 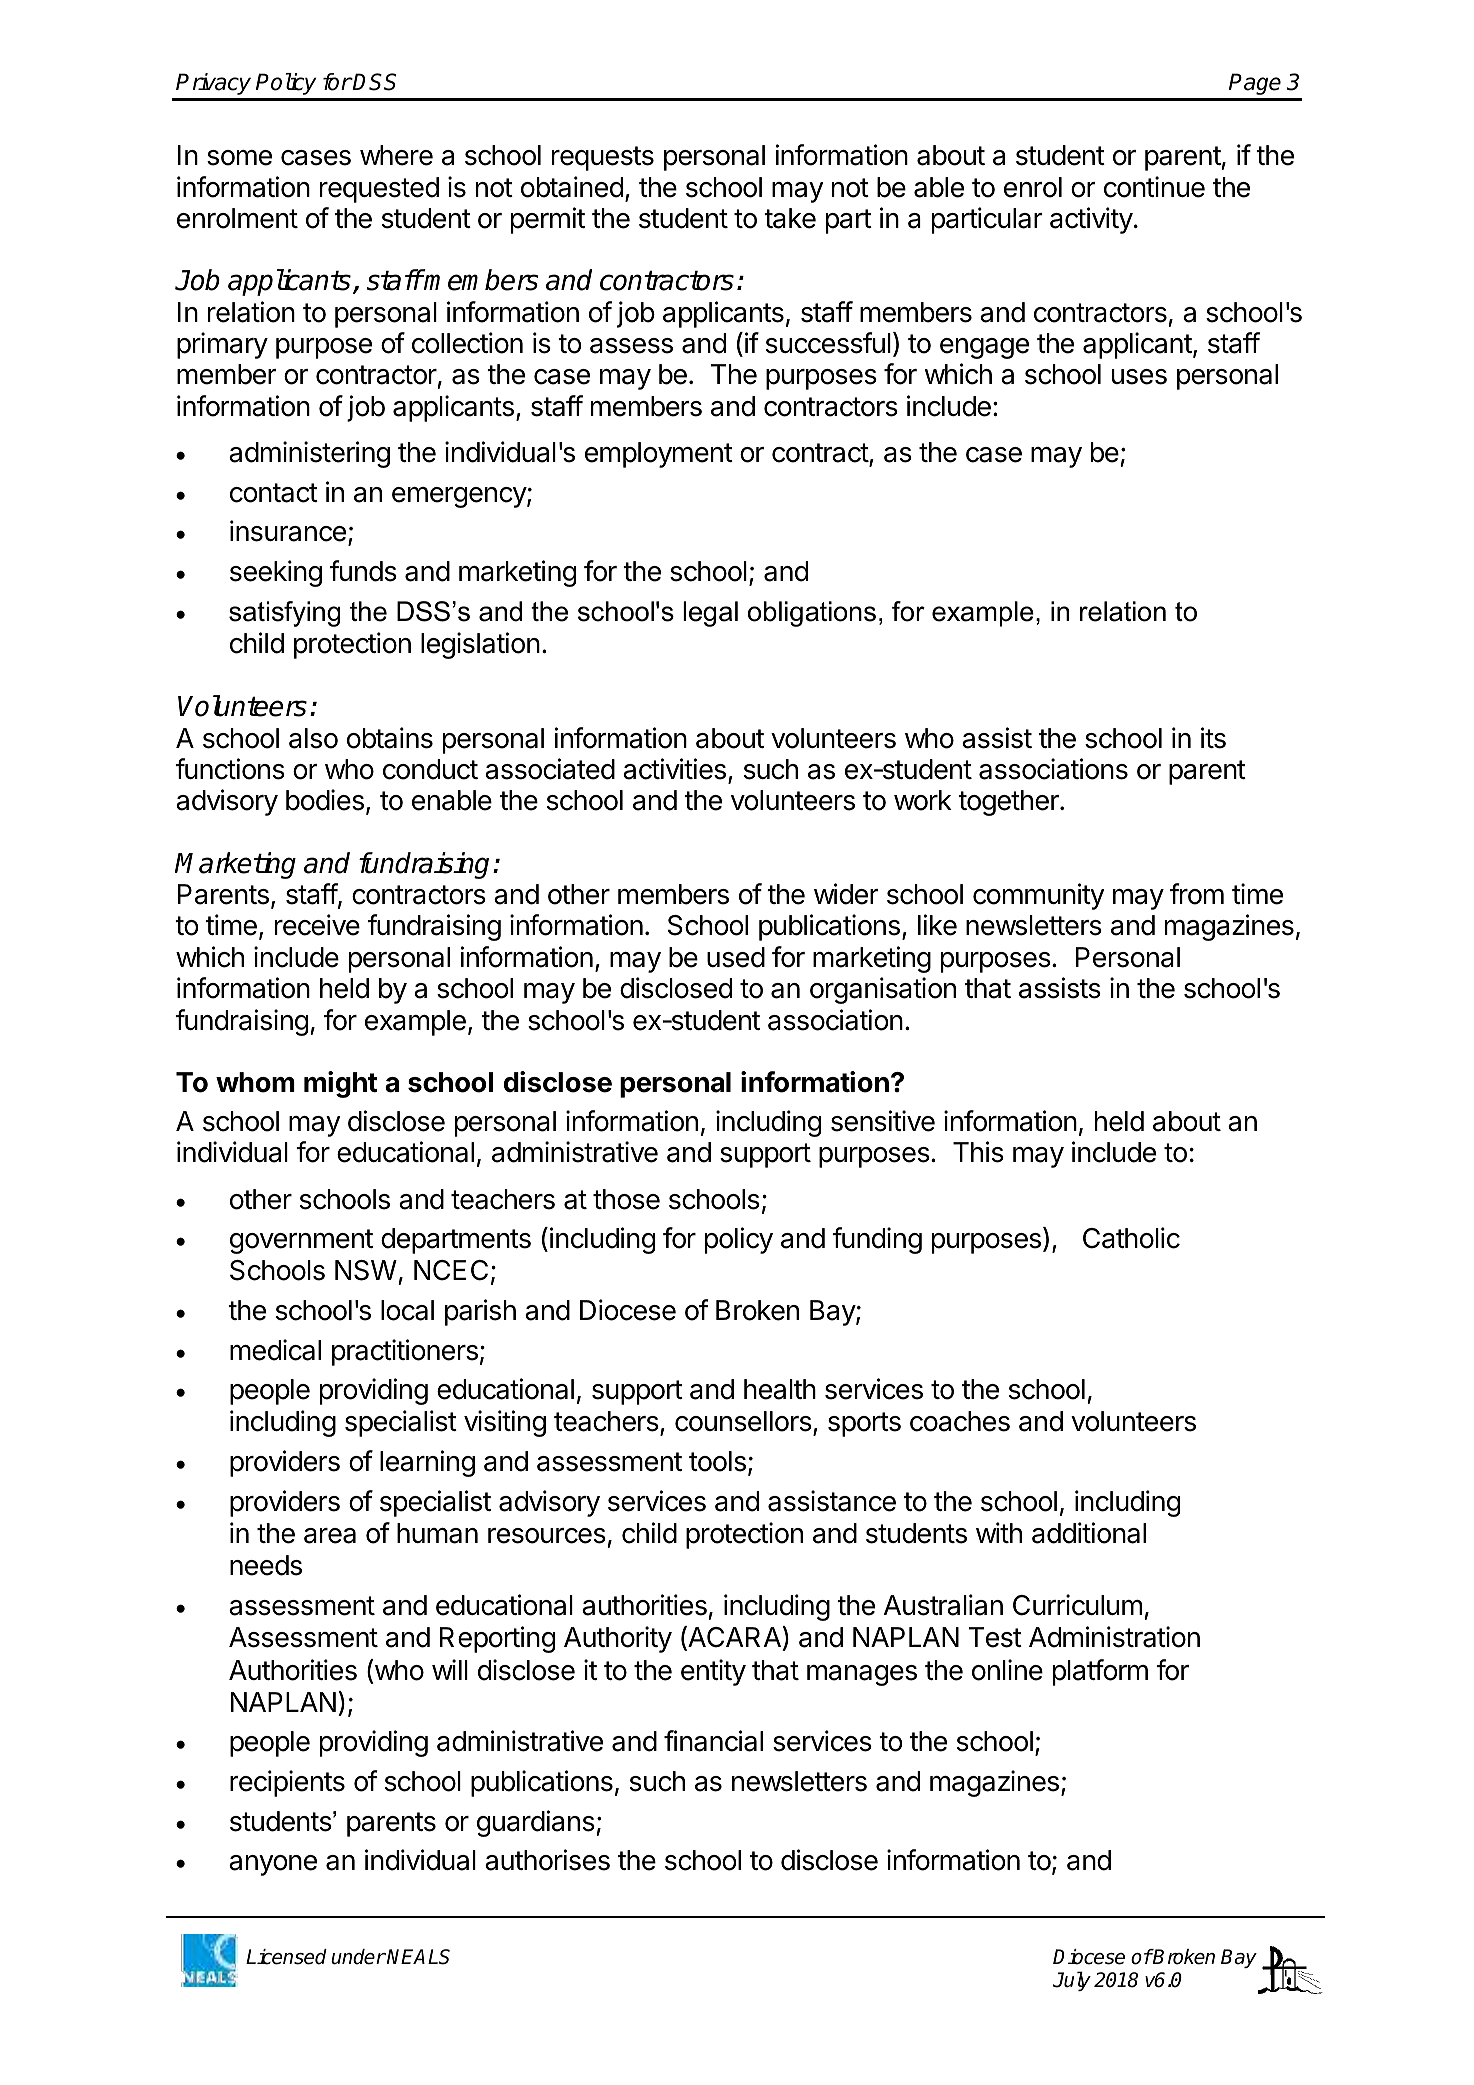 What do you see at coordinates (358, 1957) in the screenshot?
I see `under` at bounding box center [358, 1957].
